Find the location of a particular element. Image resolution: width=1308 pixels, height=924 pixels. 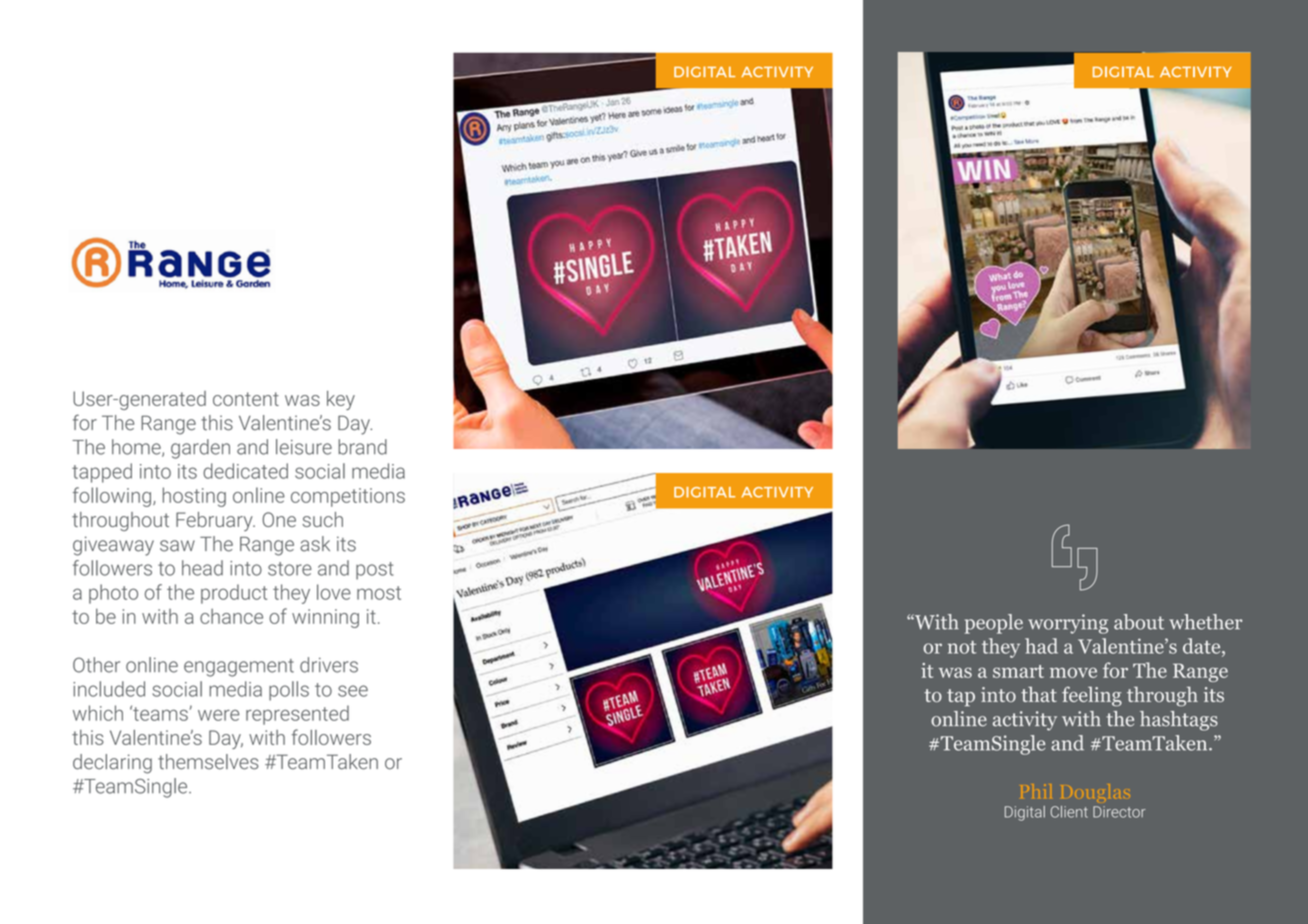

move is located at coordinates (1073, 672).
